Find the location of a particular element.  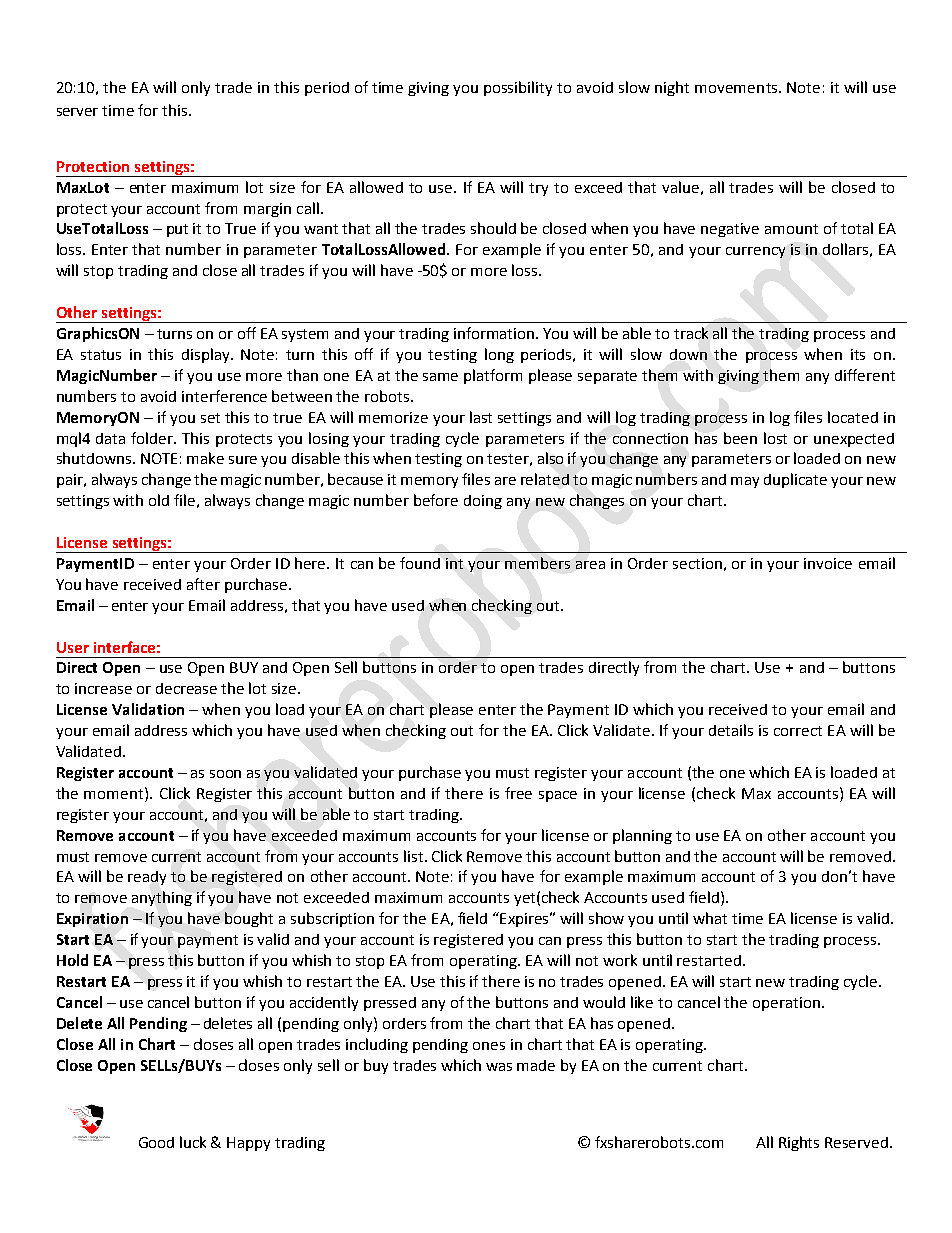

its is located at coordinates (858, 354).
